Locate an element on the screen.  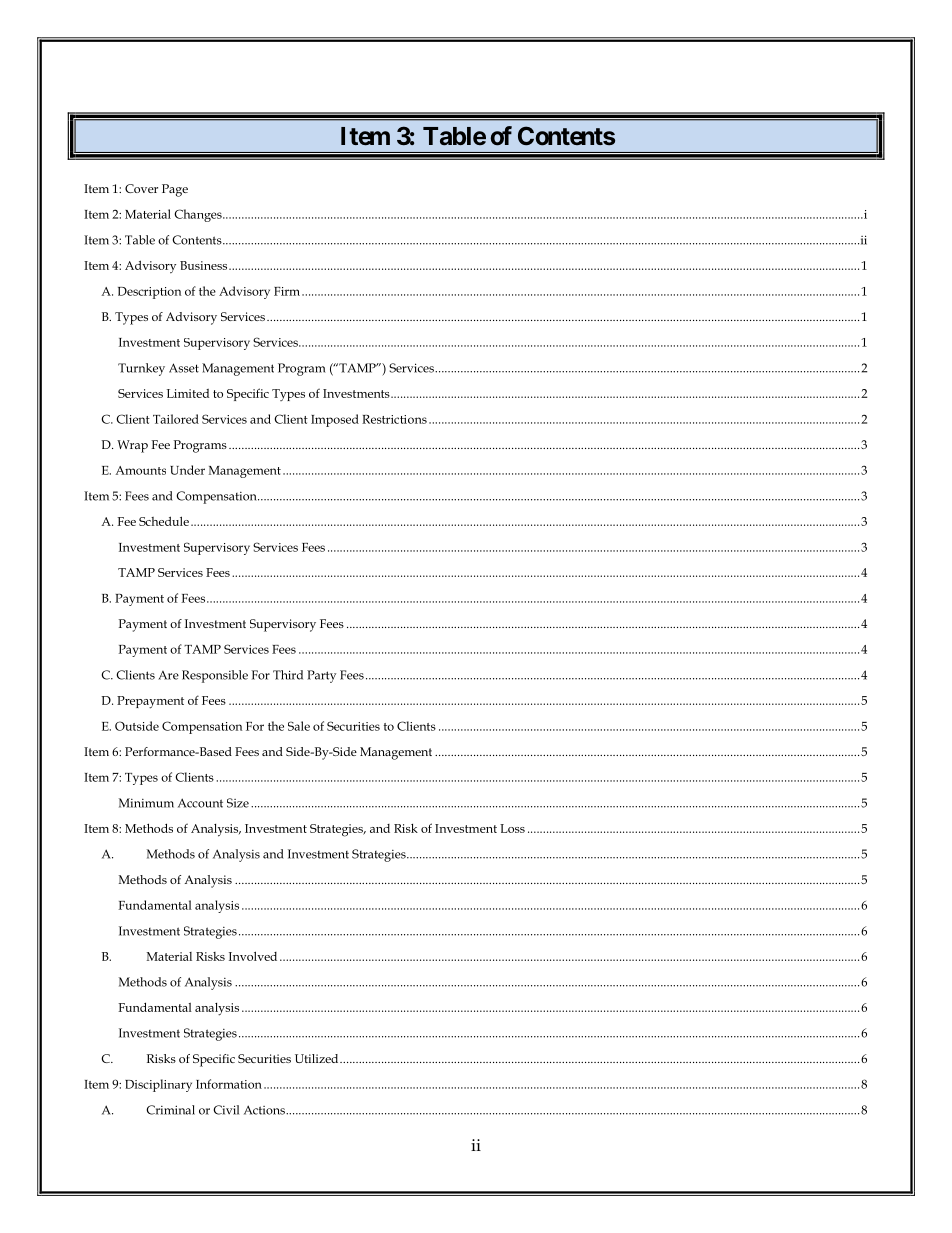
Page is located at coordinates (175, 190).
